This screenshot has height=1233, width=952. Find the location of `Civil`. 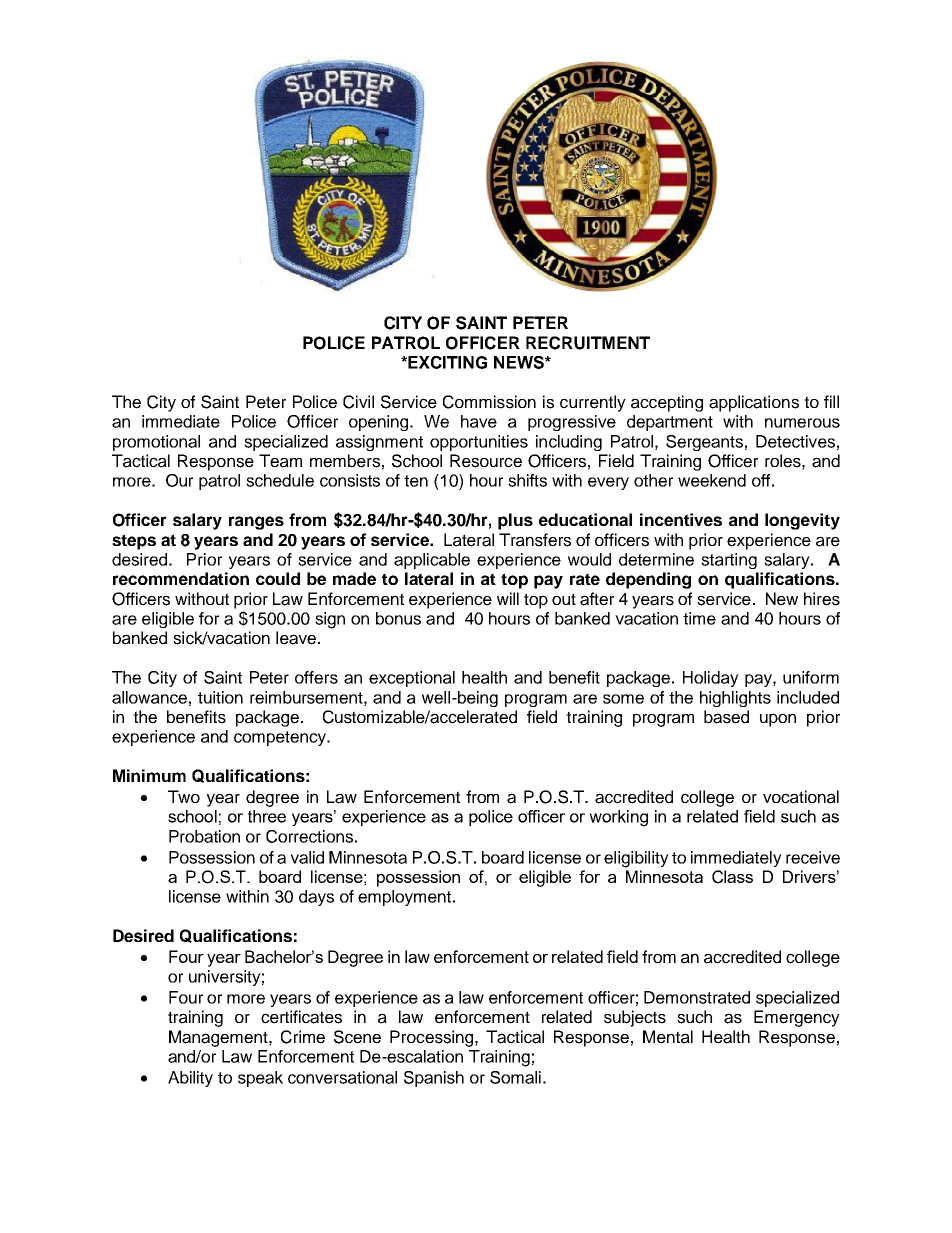

Civil is located at coordinates (358, 402).
